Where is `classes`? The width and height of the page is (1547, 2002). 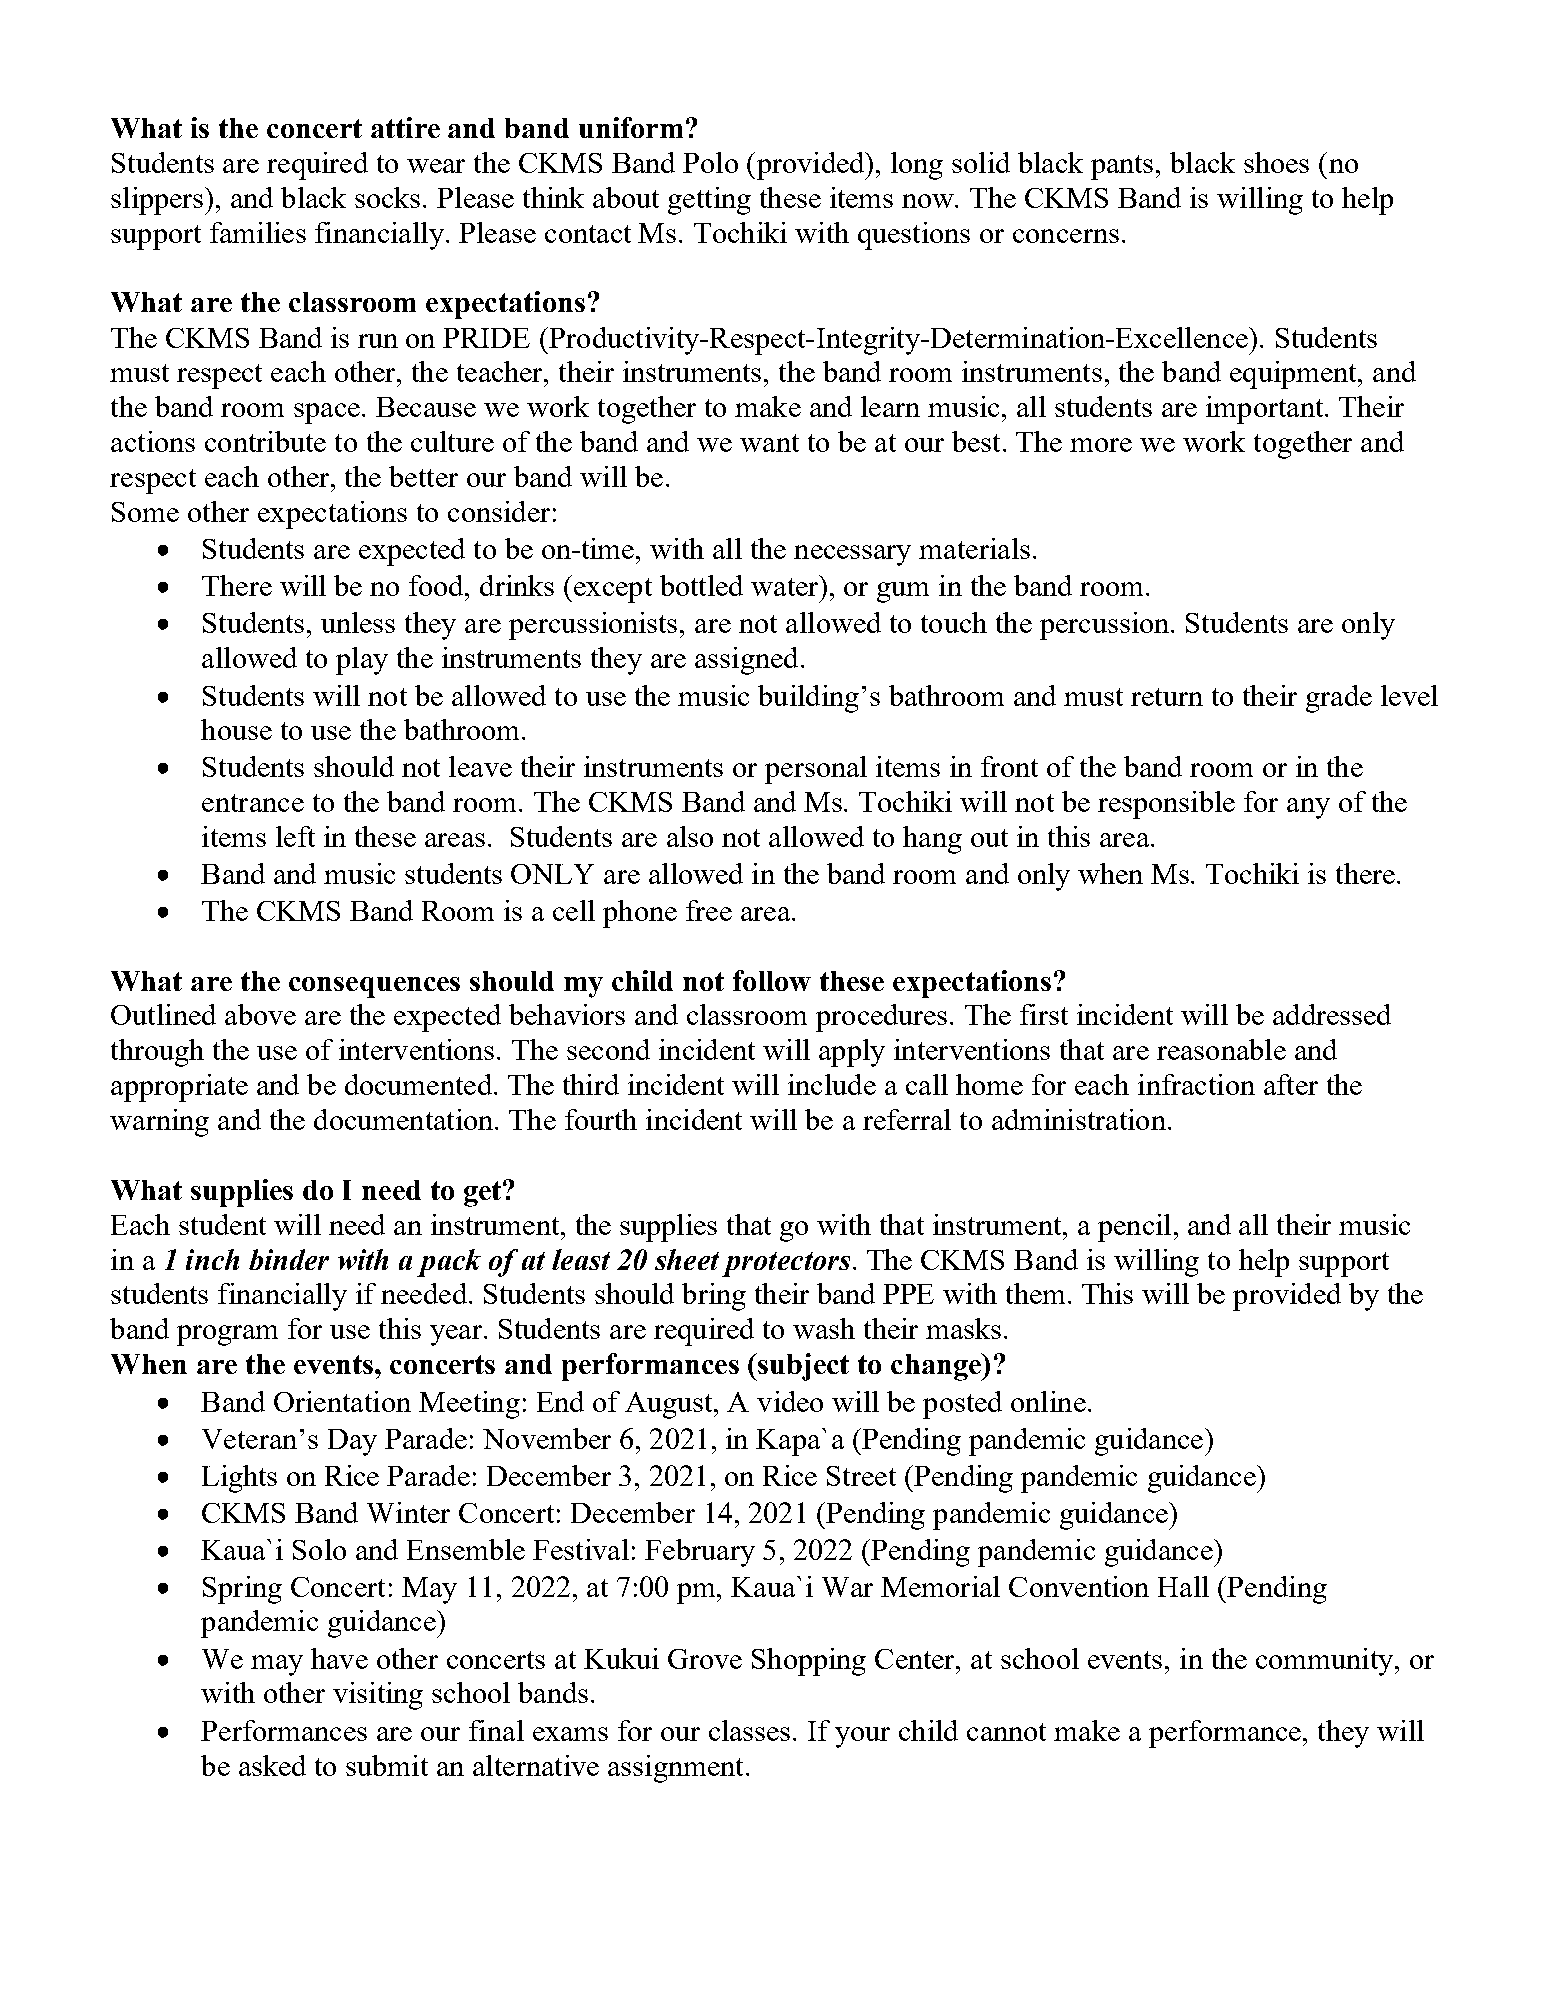 classes is located at coordinates (749, 1730).
